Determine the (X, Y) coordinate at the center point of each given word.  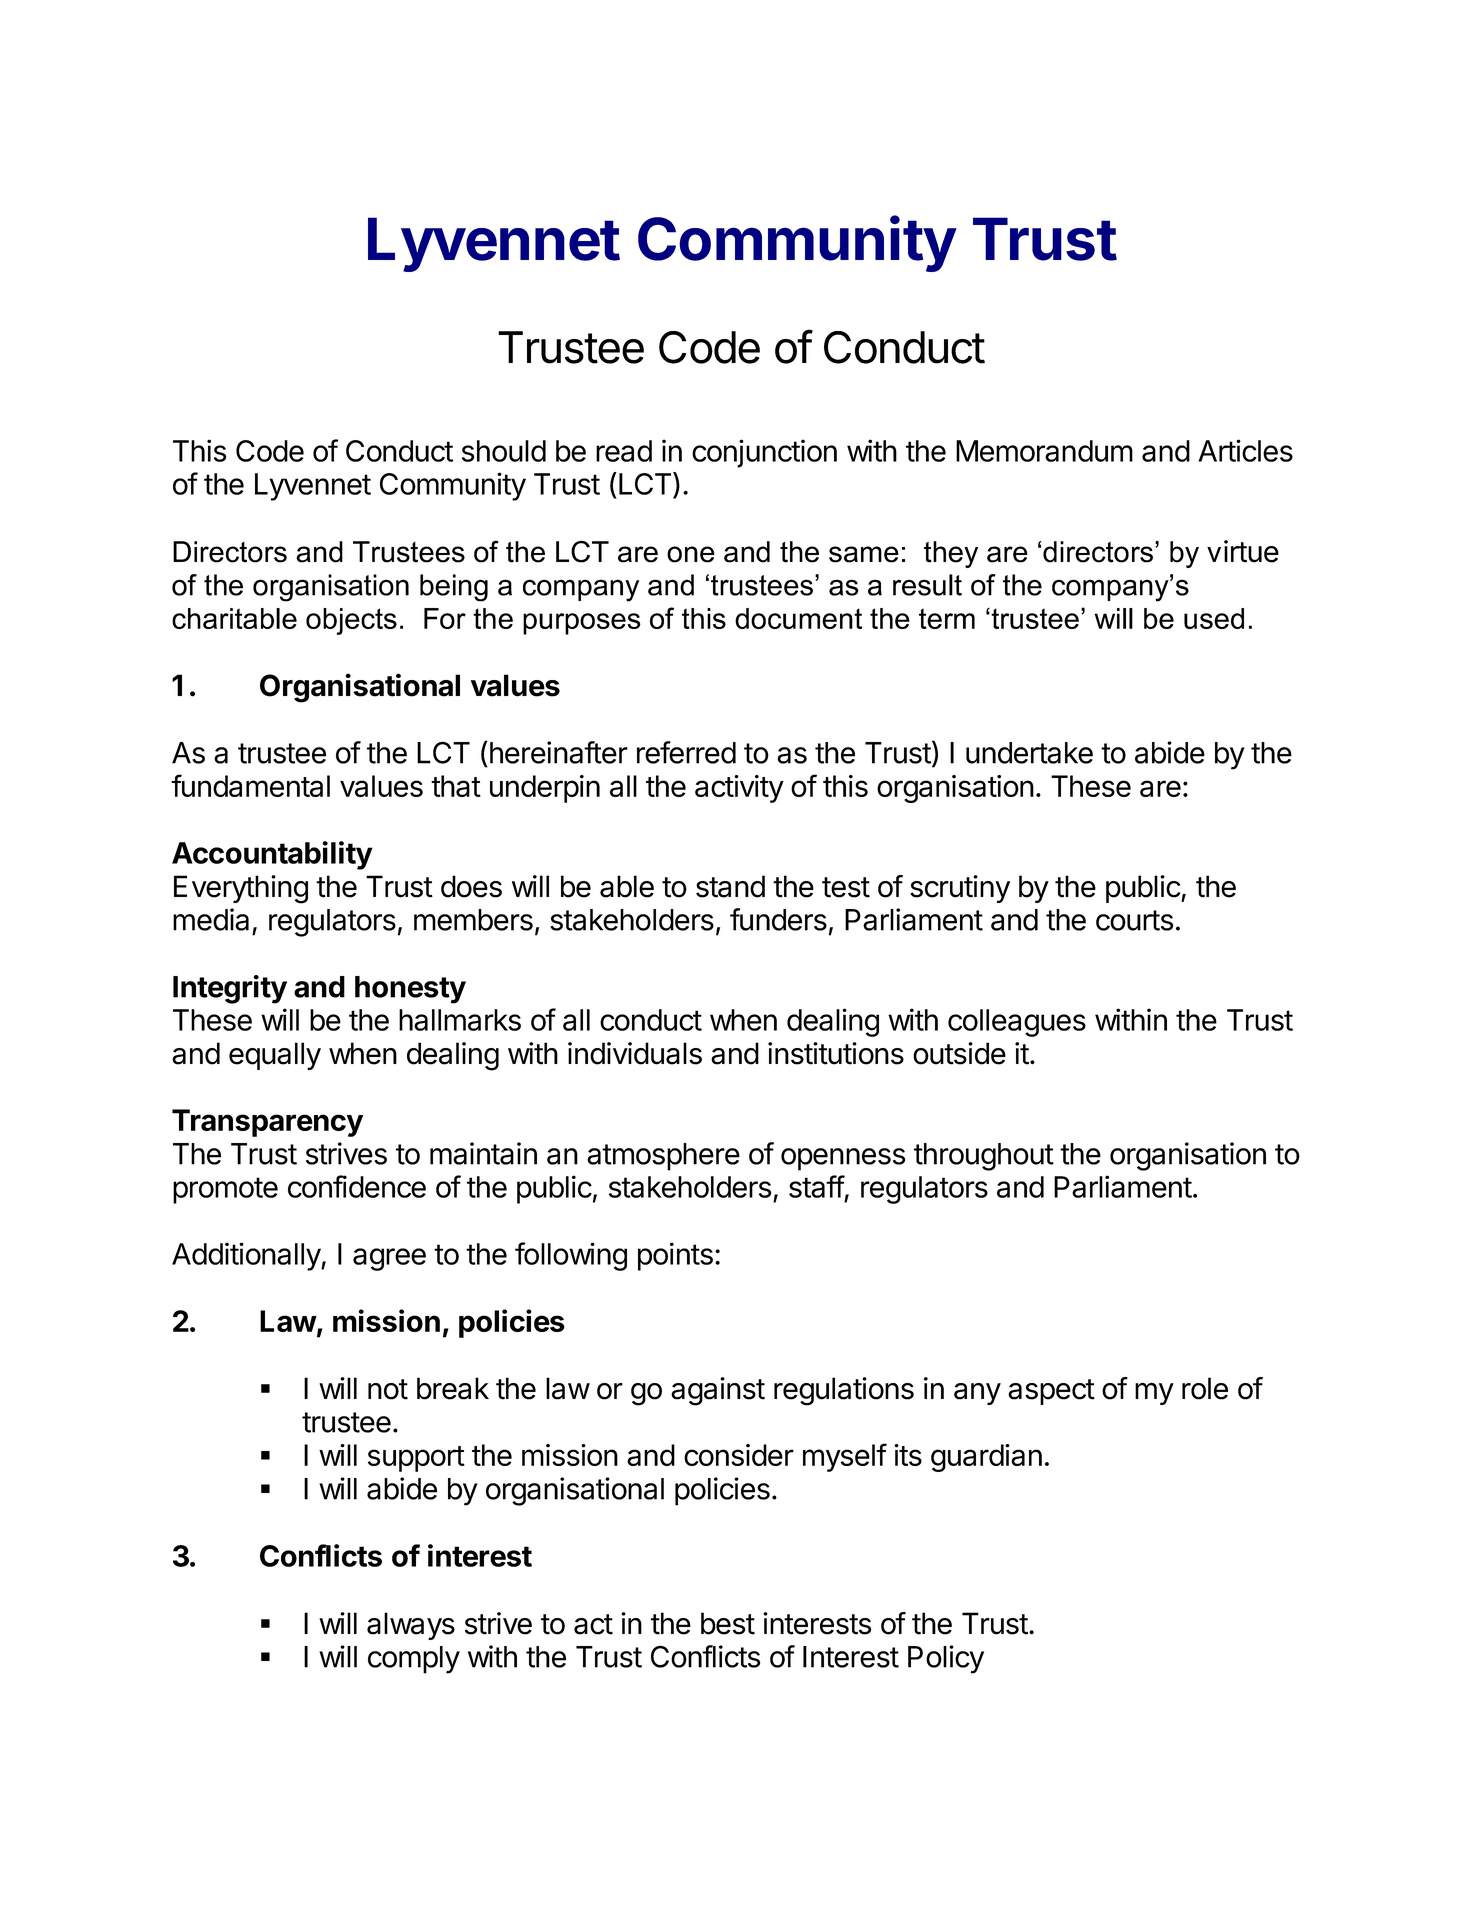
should (504, 451)
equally (275, 1056)
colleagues (1017, 1023)
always (411, 1626)
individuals (635, 1053)
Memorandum (1044, 451)
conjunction (764, 453)
